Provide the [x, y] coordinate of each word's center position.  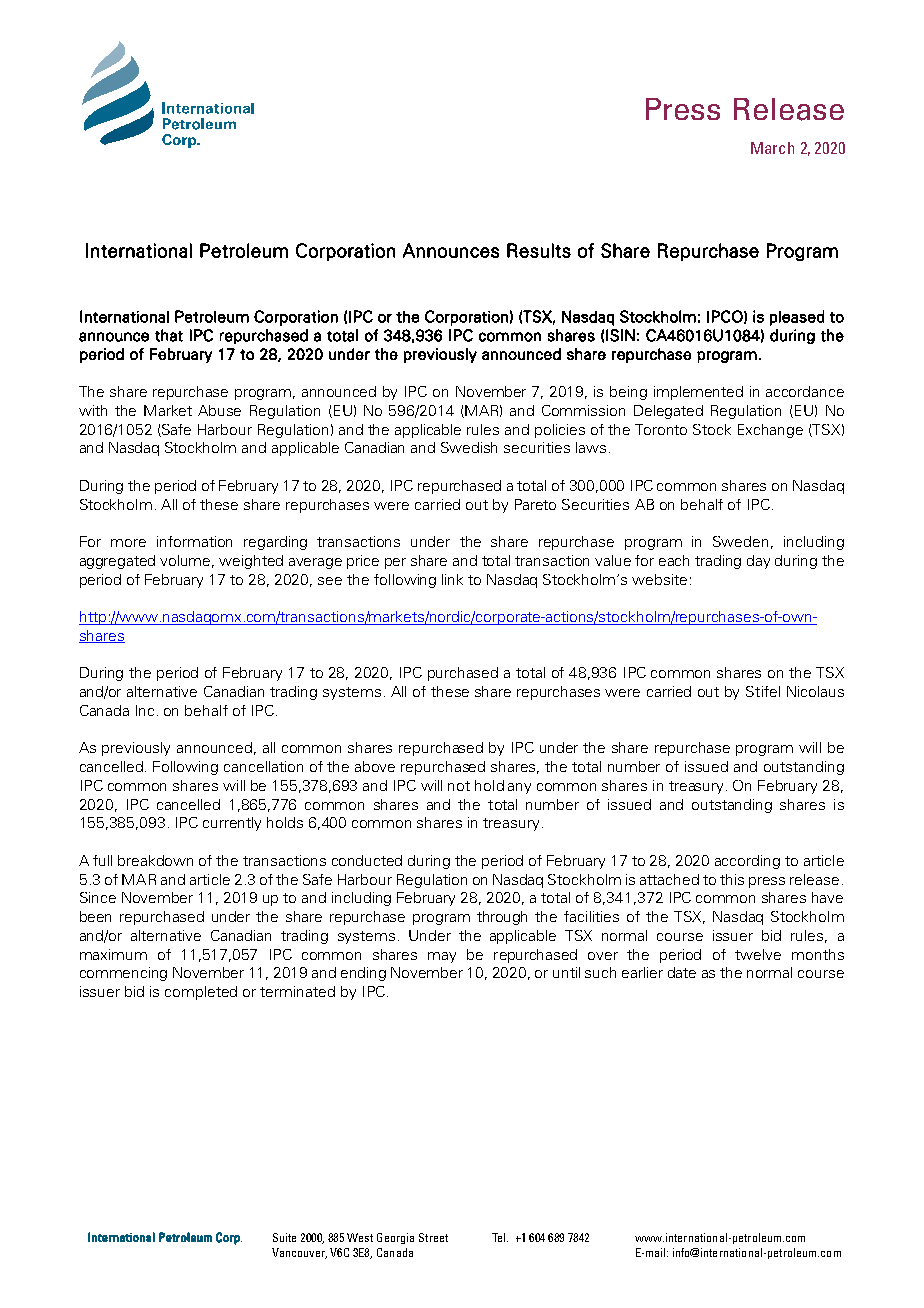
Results [539, 250]
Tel [500, 1237]
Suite [284, 1237]
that [169, 335]
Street [433, 1237]
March [772, 148]
